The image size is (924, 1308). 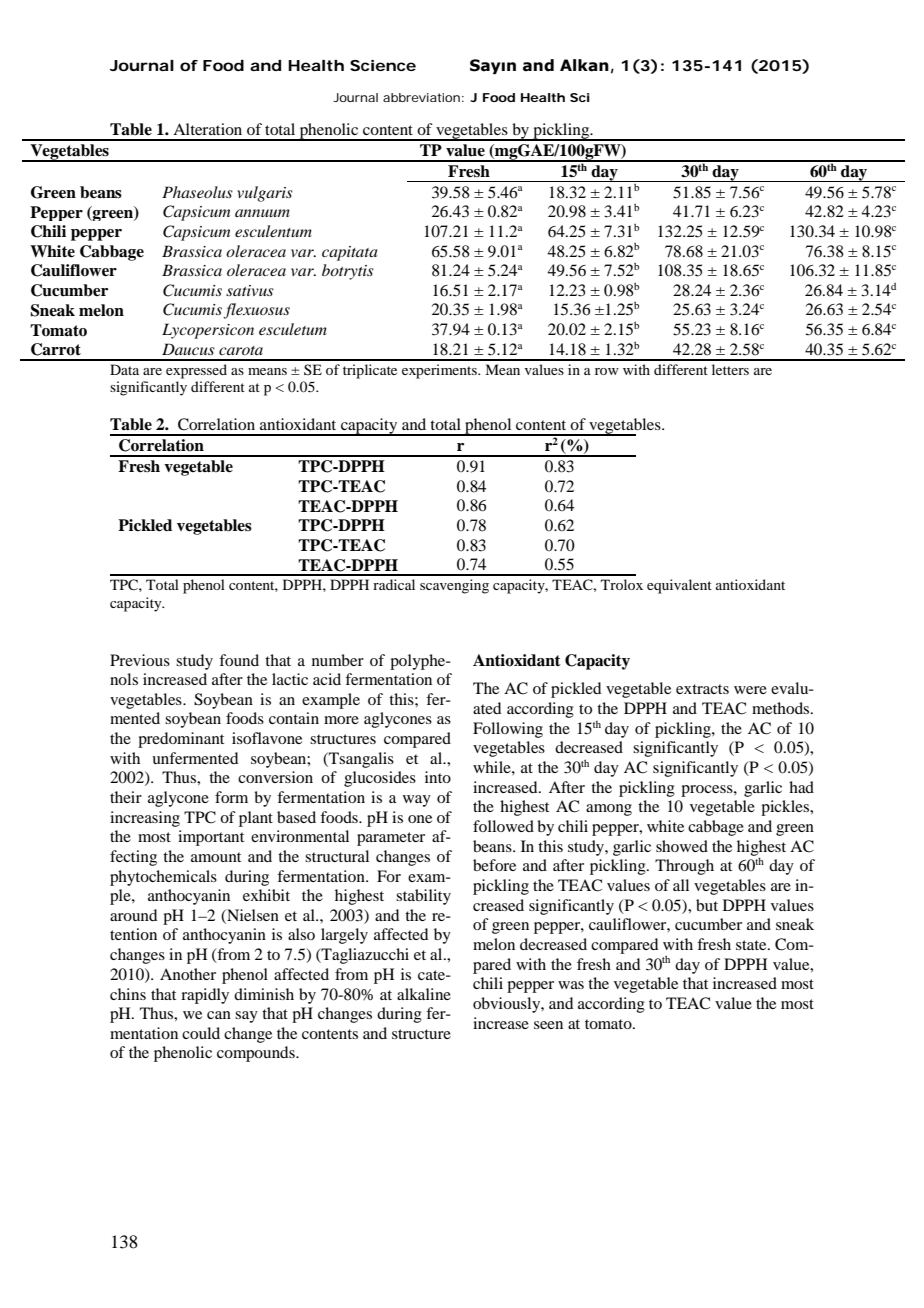 What do you see at coordinates (423, 97) in the screenshot?
I see `abbreviation` at bounding box center [423, 97].
